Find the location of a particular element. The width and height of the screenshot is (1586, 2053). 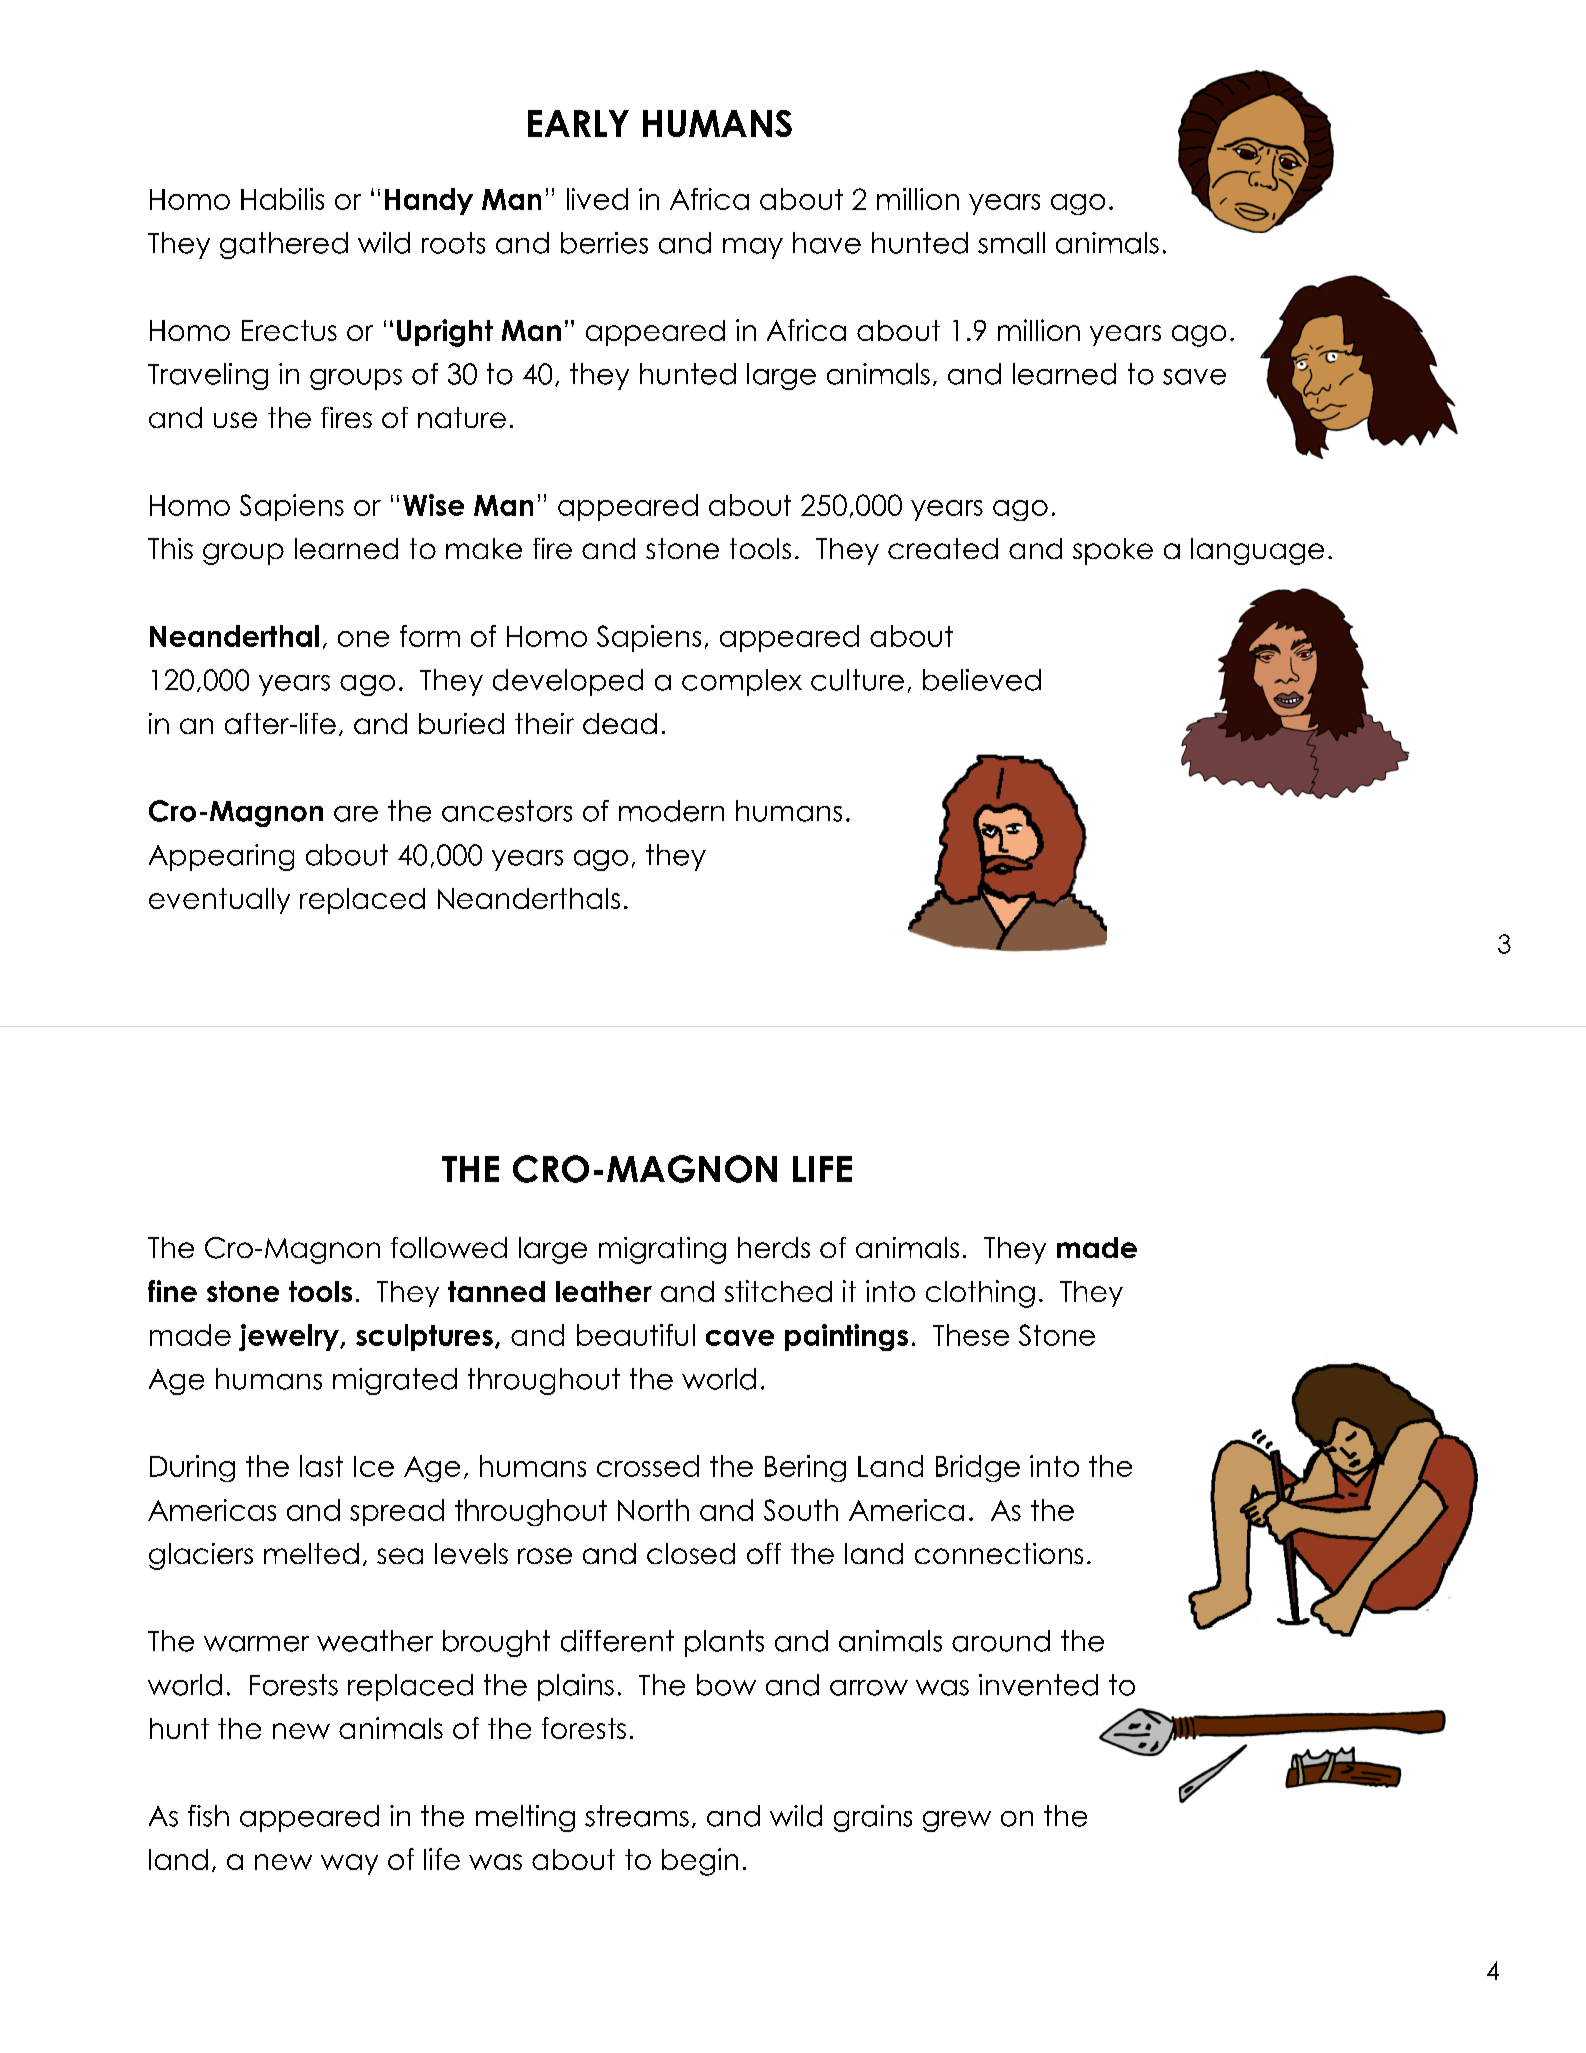

small is located at coordinates (1011, 243).
